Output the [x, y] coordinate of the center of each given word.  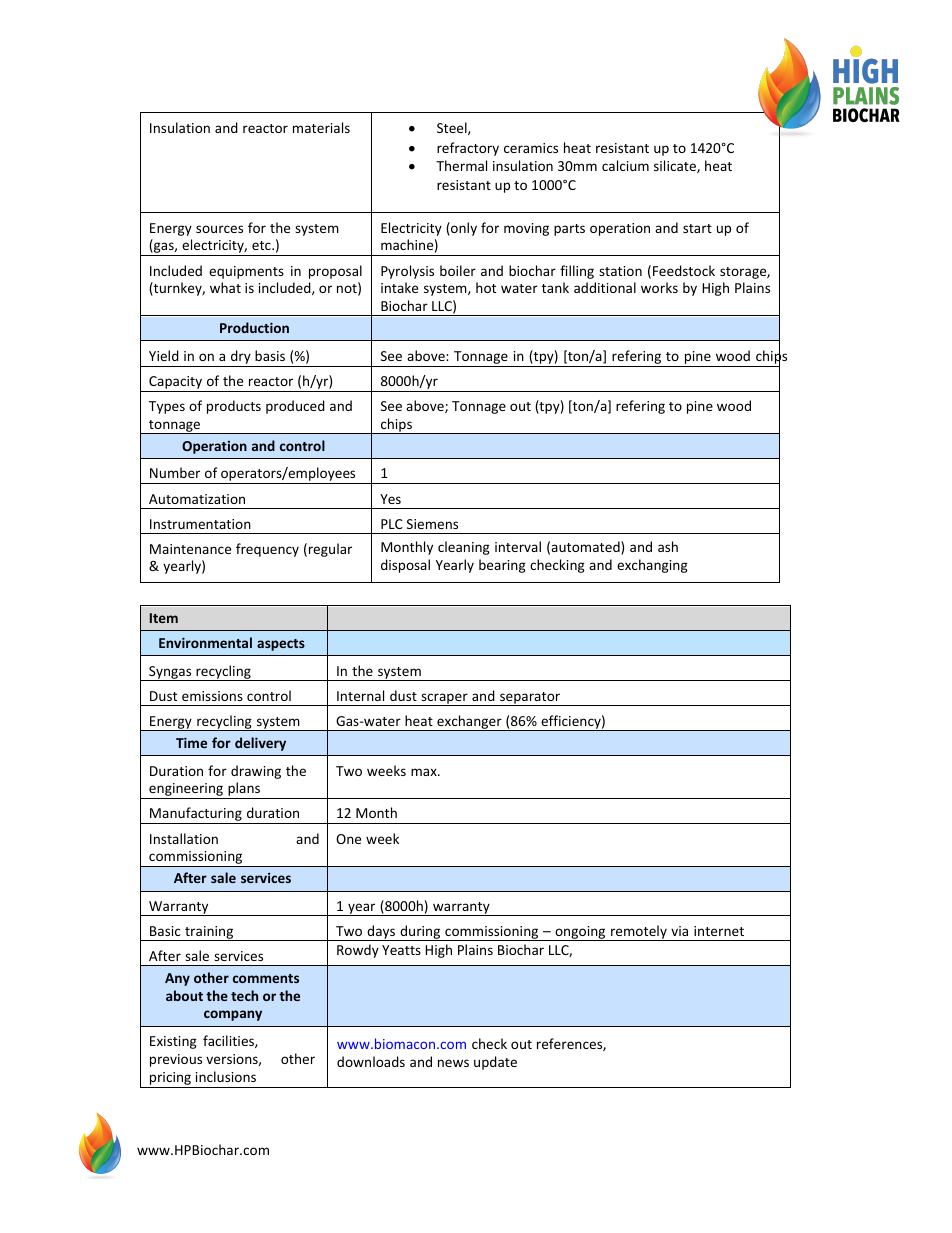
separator [530, 699]
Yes [390, 499]
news [453, 1063]
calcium [625, 165]
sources [219, 229]
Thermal [461, 165]
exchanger [469, 723]
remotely [639, 933]
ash [668, 546]
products [234, 407]
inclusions [226, 1076]
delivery [260, 744]
